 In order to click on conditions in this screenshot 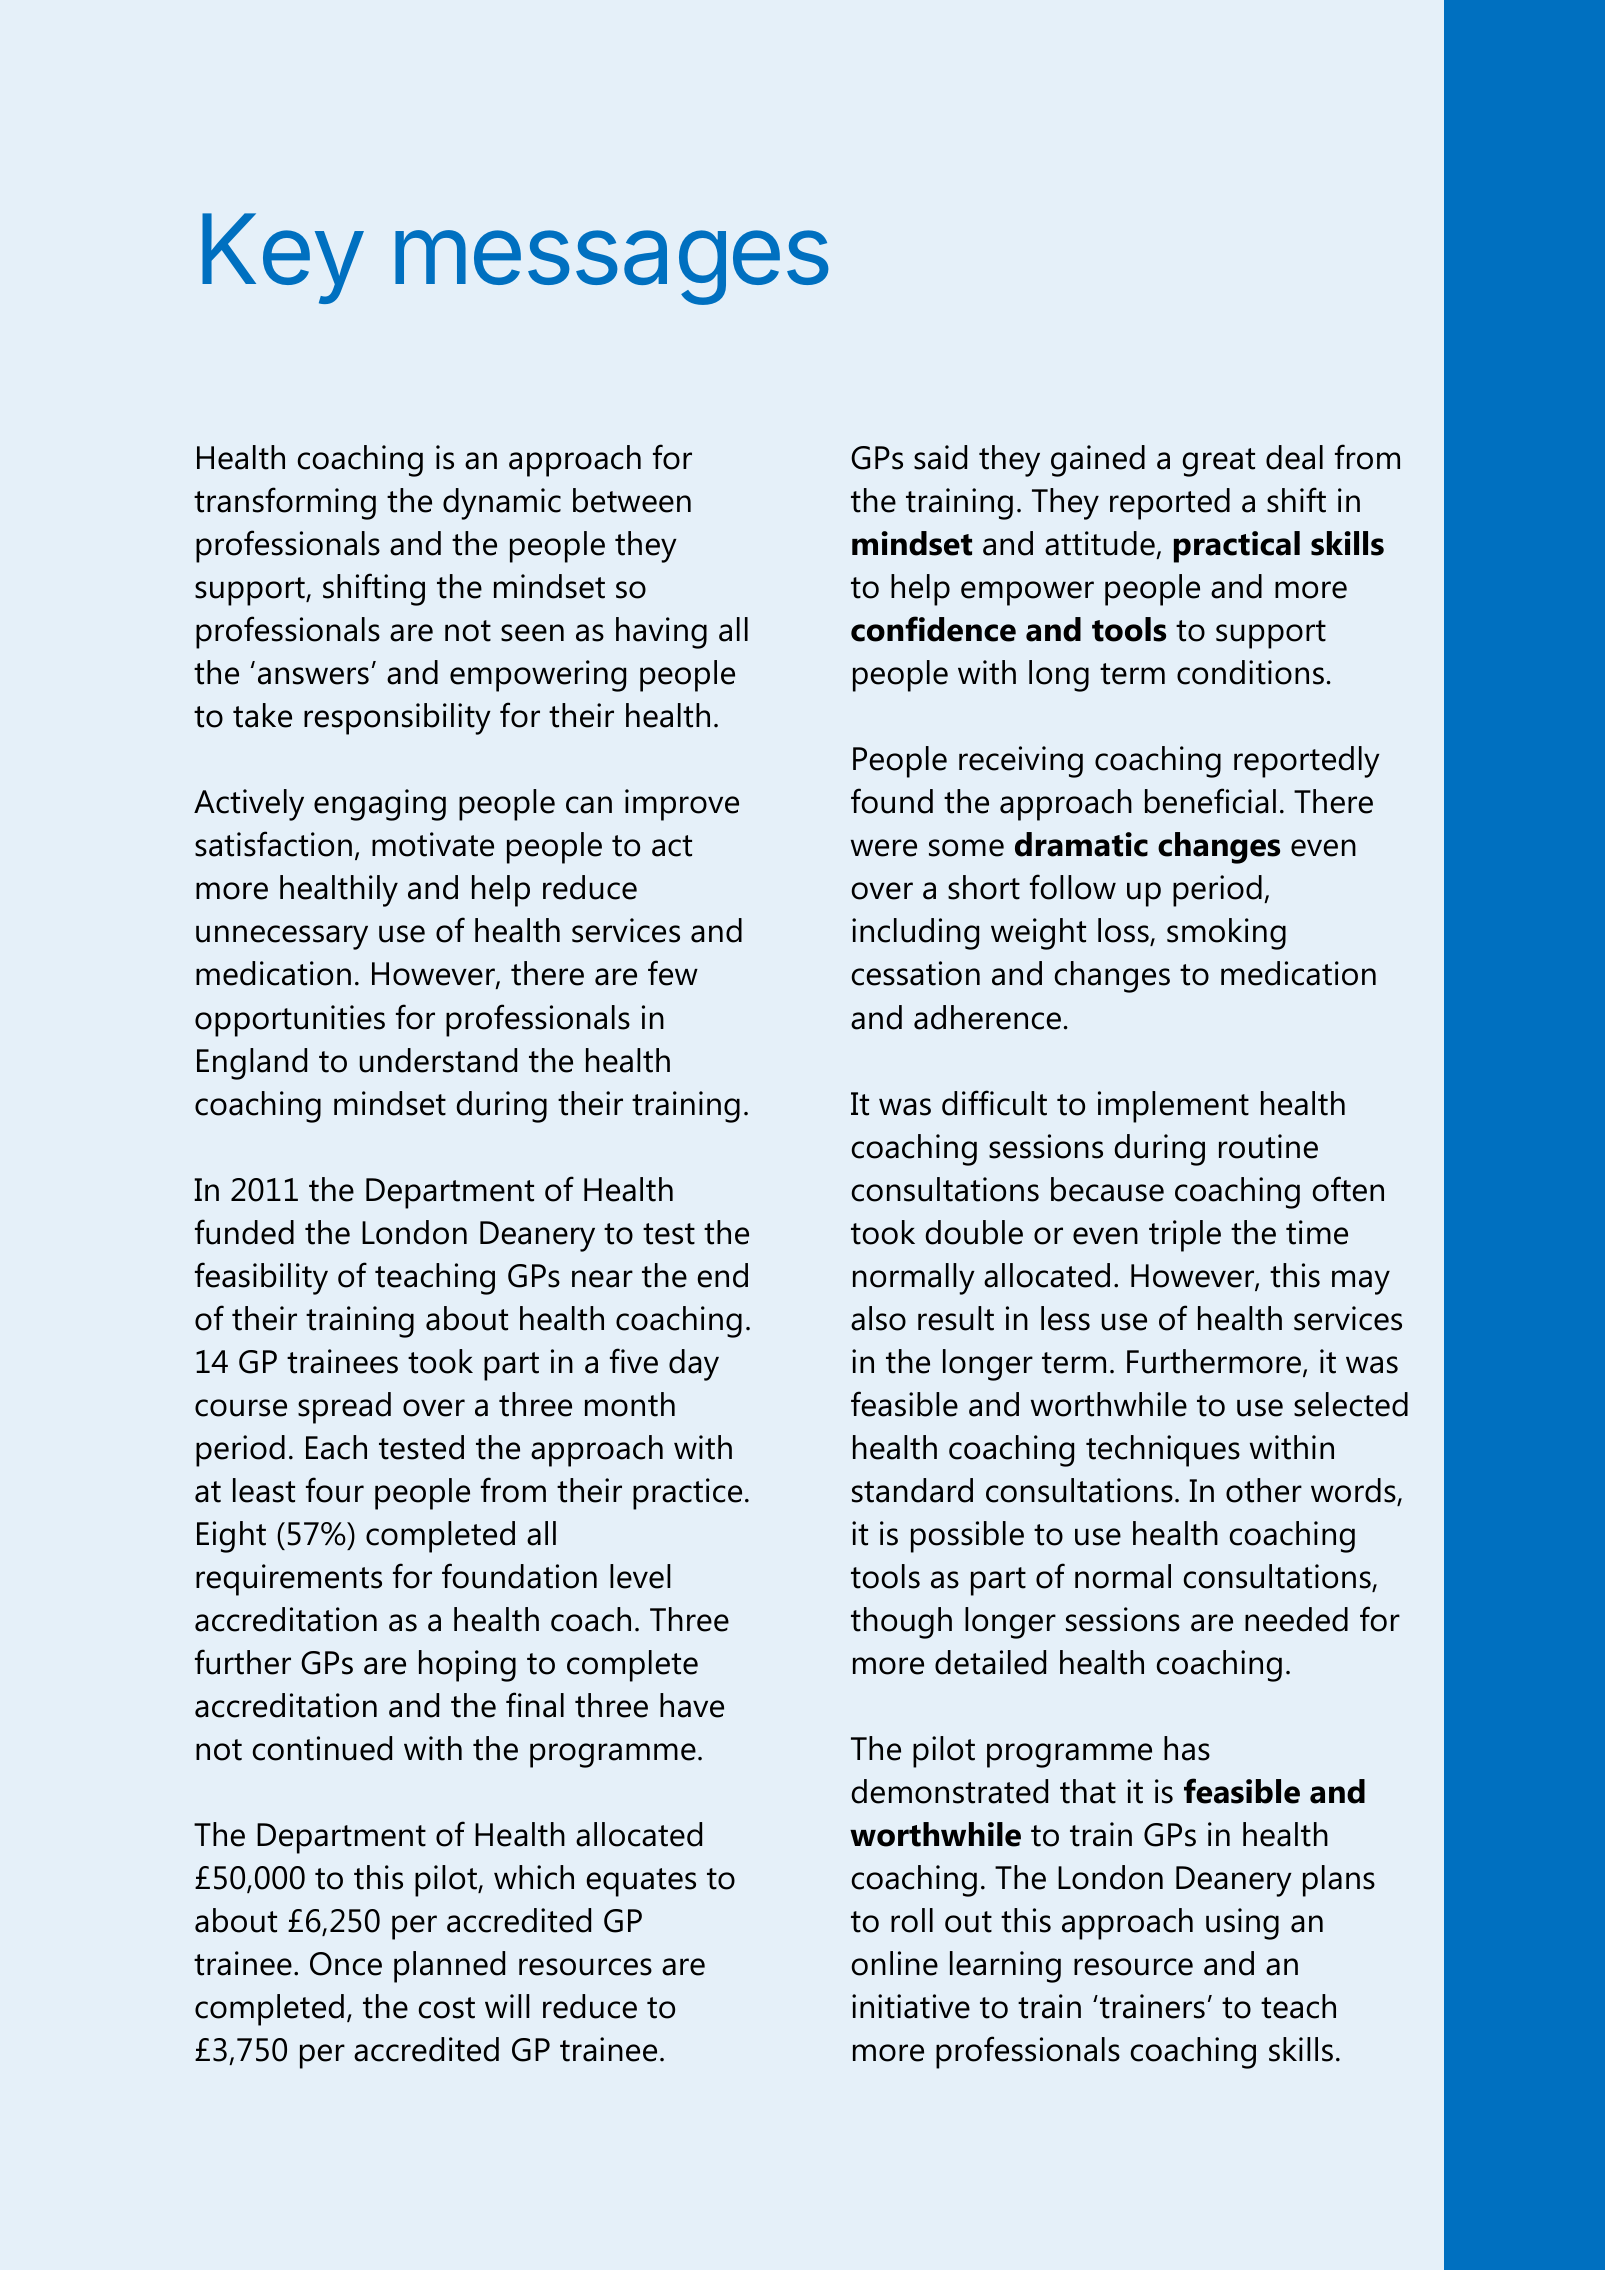, I will do `click(1250, 672)`.
